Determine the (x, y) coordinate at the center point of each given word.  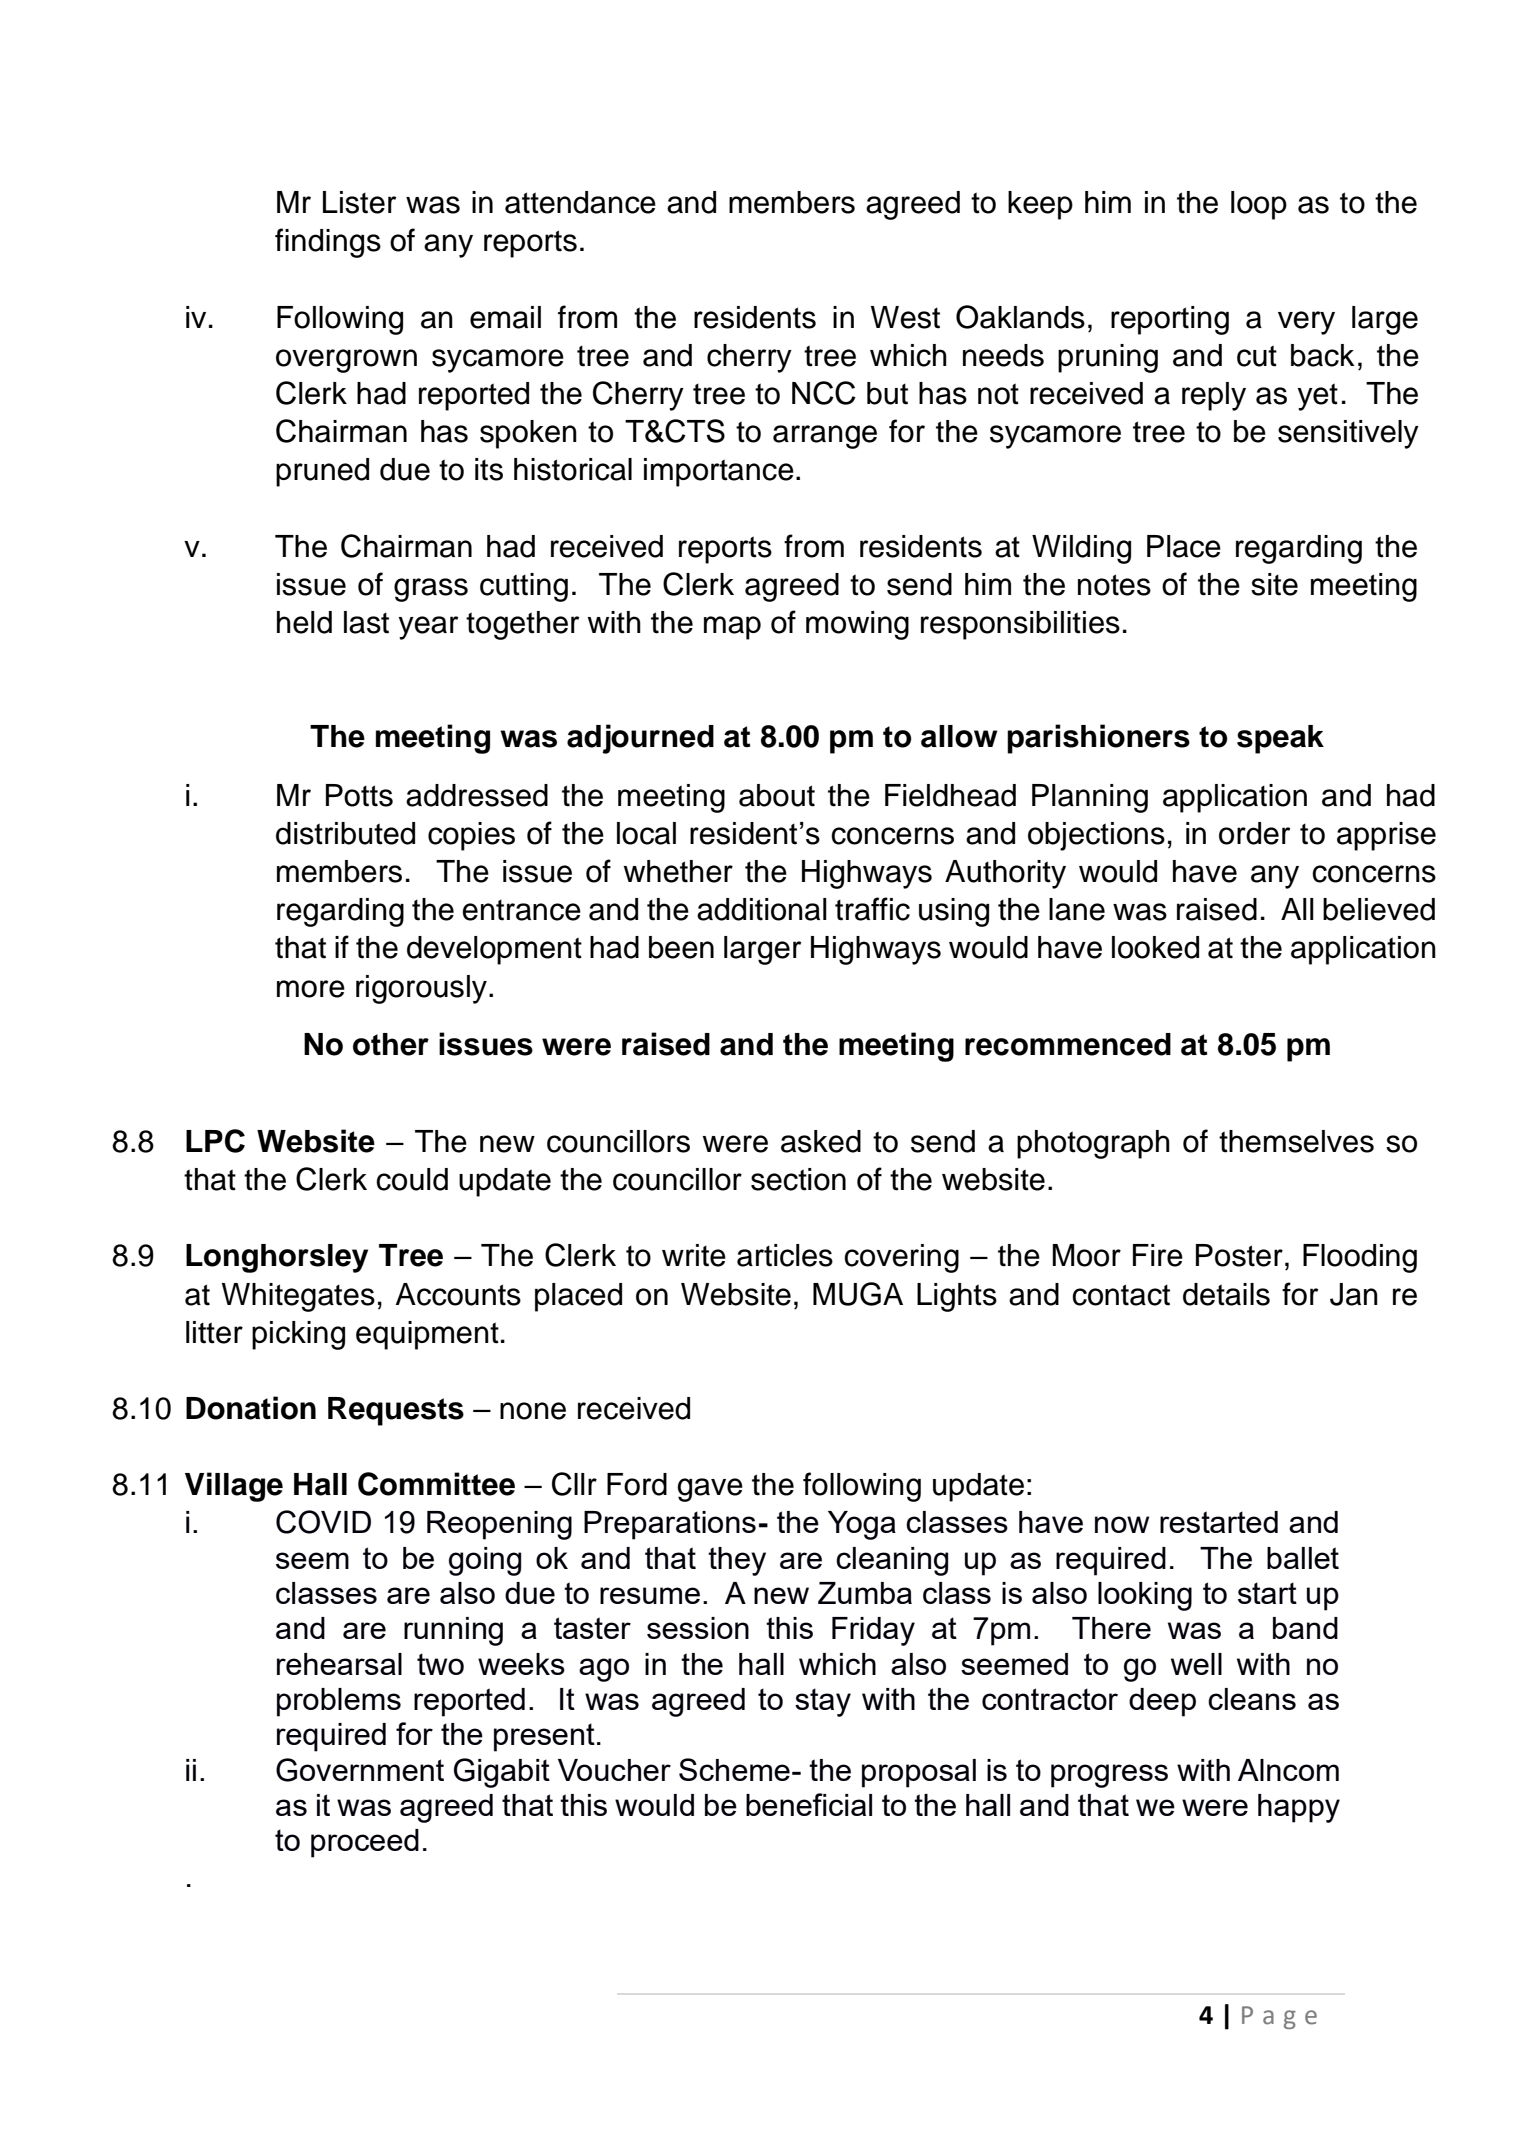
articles (785, 1255)
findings (328, 243)
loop (1259, 205)
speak (1280, 739)
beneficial (809, 1804)
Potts (359, 795)
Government (360, 1770)
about (777, 795)
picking (298, 1335)
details (1226, 1294)
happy (1299, 1808)
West (905, 317)
